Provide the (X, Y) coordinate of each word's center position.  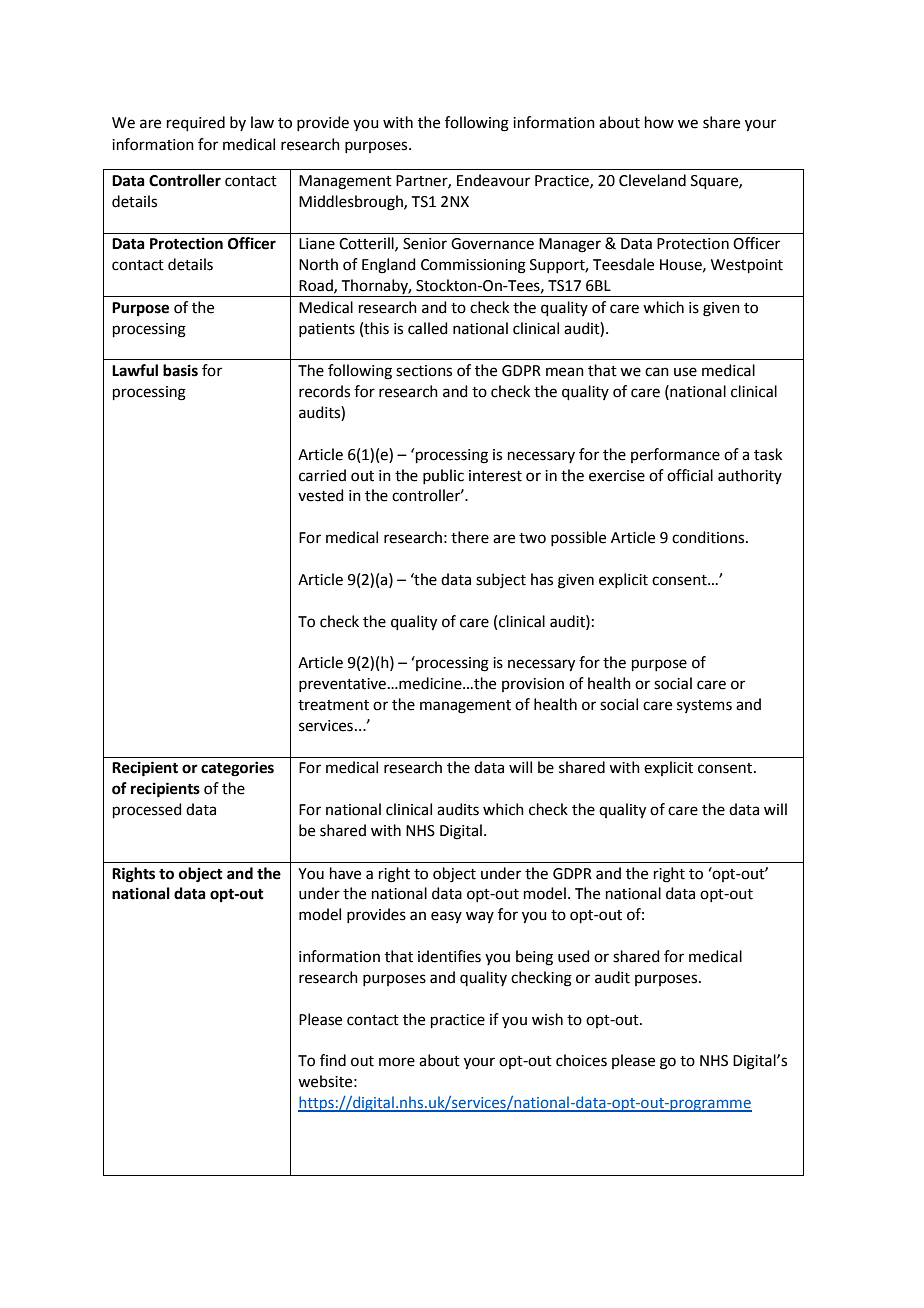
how (659, 122)
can (657, 372)
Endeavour (493, 180)
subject (501, 580)
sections (424, 371)
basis (180, 370)
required (196, 123)
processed (147, 810)
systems (704, 706)
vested (321, 495)
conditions (709, 537)
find (333, 1060)
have (345, 873)
